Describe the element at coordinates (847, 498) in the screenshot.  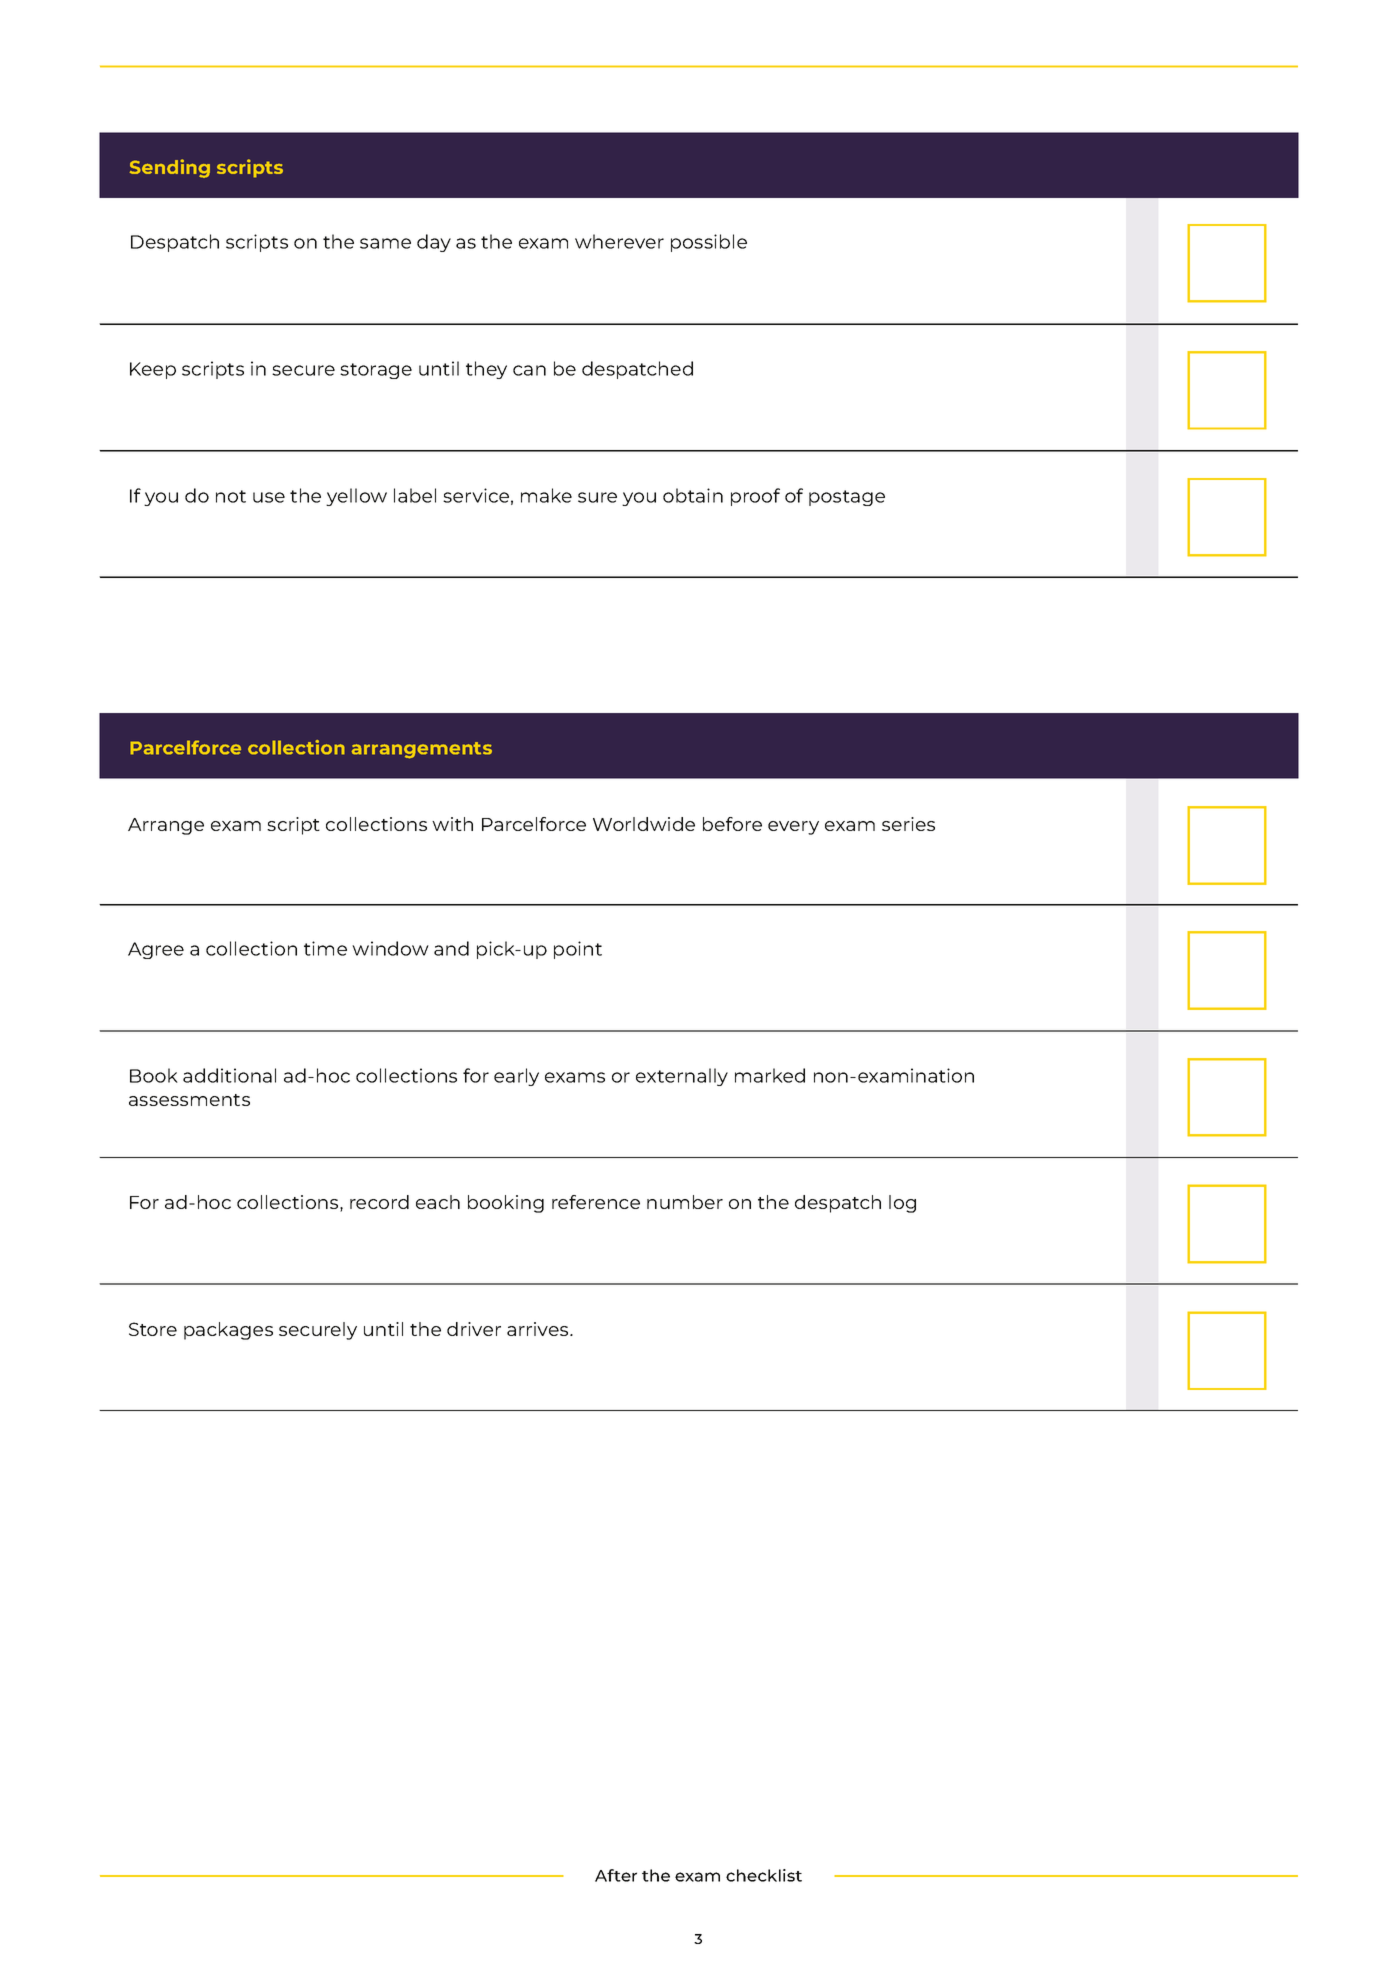
I see `postage` at that location.
